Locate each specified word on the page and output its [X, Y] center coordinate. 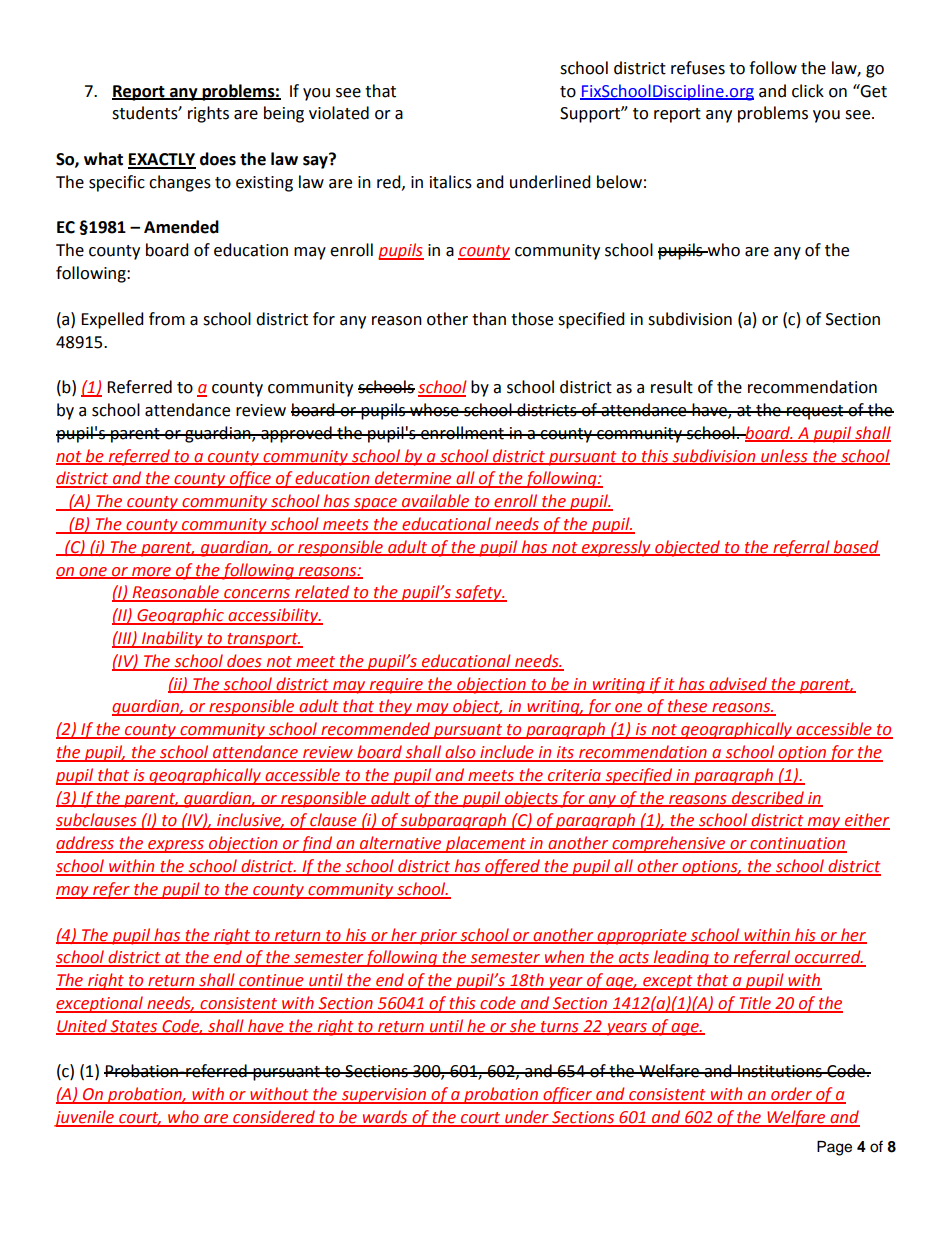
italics [451, 182]
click [808, 91]
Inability [172, 639]
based [856, 547]
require [396, 686]
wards [385, 1118]
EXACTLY [162, 160]
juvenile [85, 1118]
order [791, 1095]
